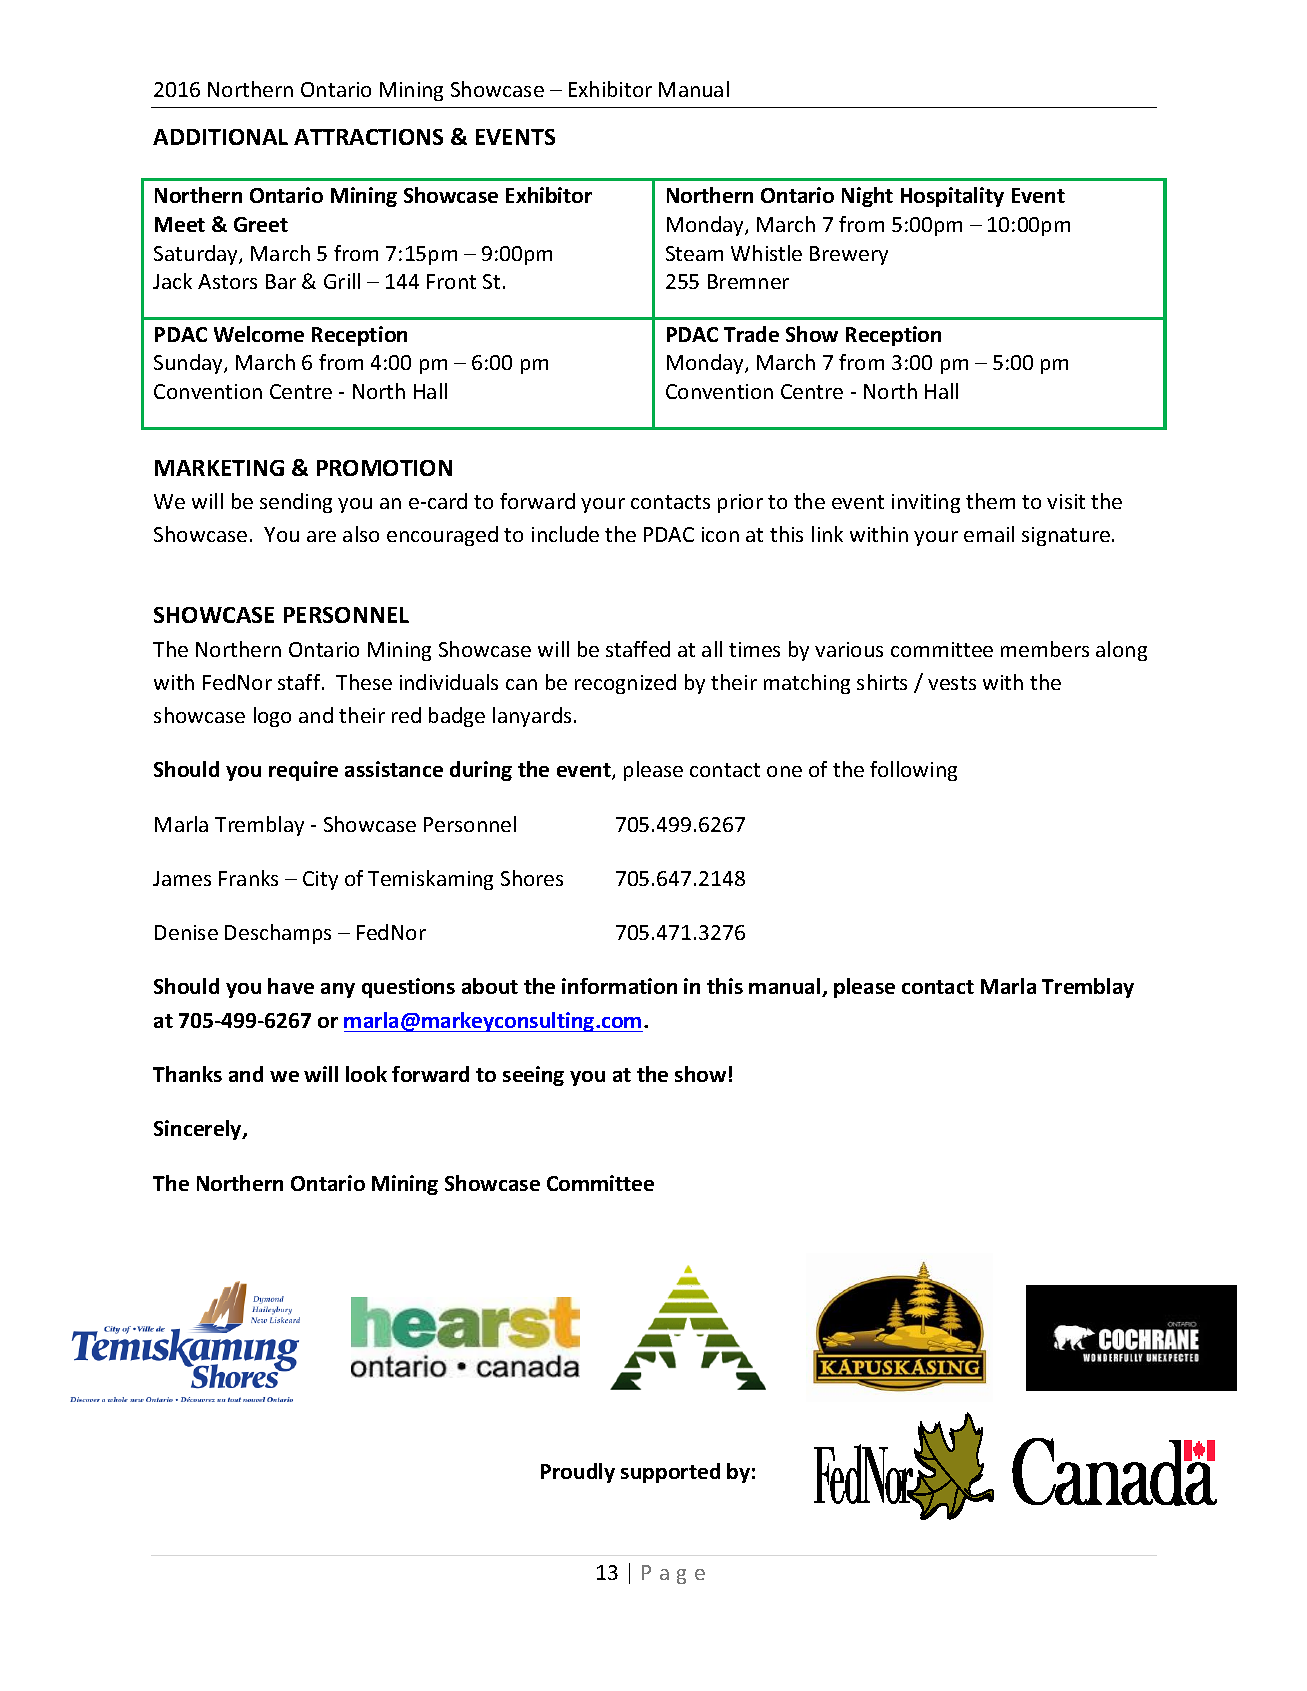 The height and width of the screenshot is (1691, 1307). What do you see at coordinates (296, 503) in the screenshot?
I see `sending` at bounding box center [296, 503].
